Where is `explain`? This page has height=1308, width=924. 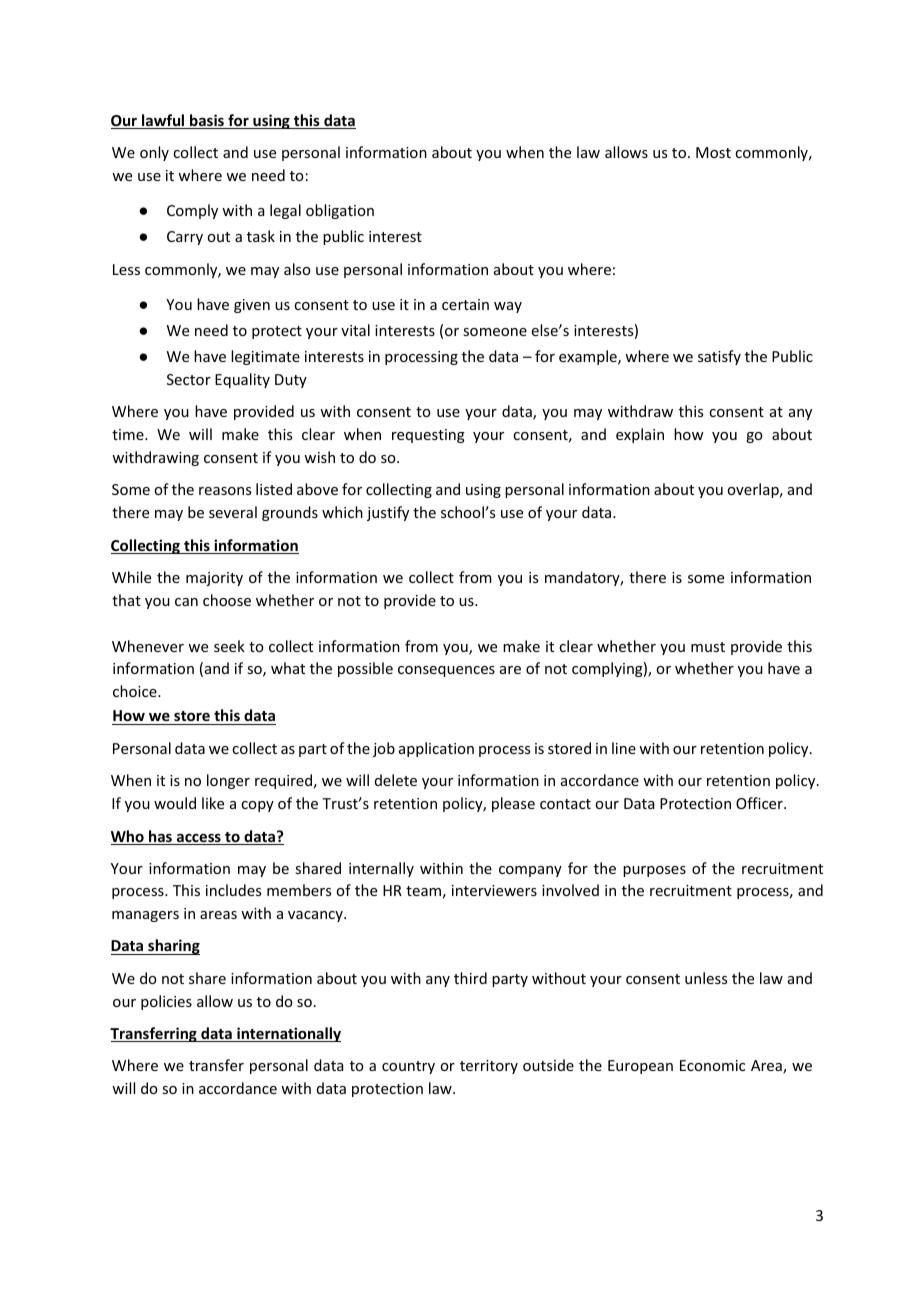 explain is located at coordinates (640, 435).
